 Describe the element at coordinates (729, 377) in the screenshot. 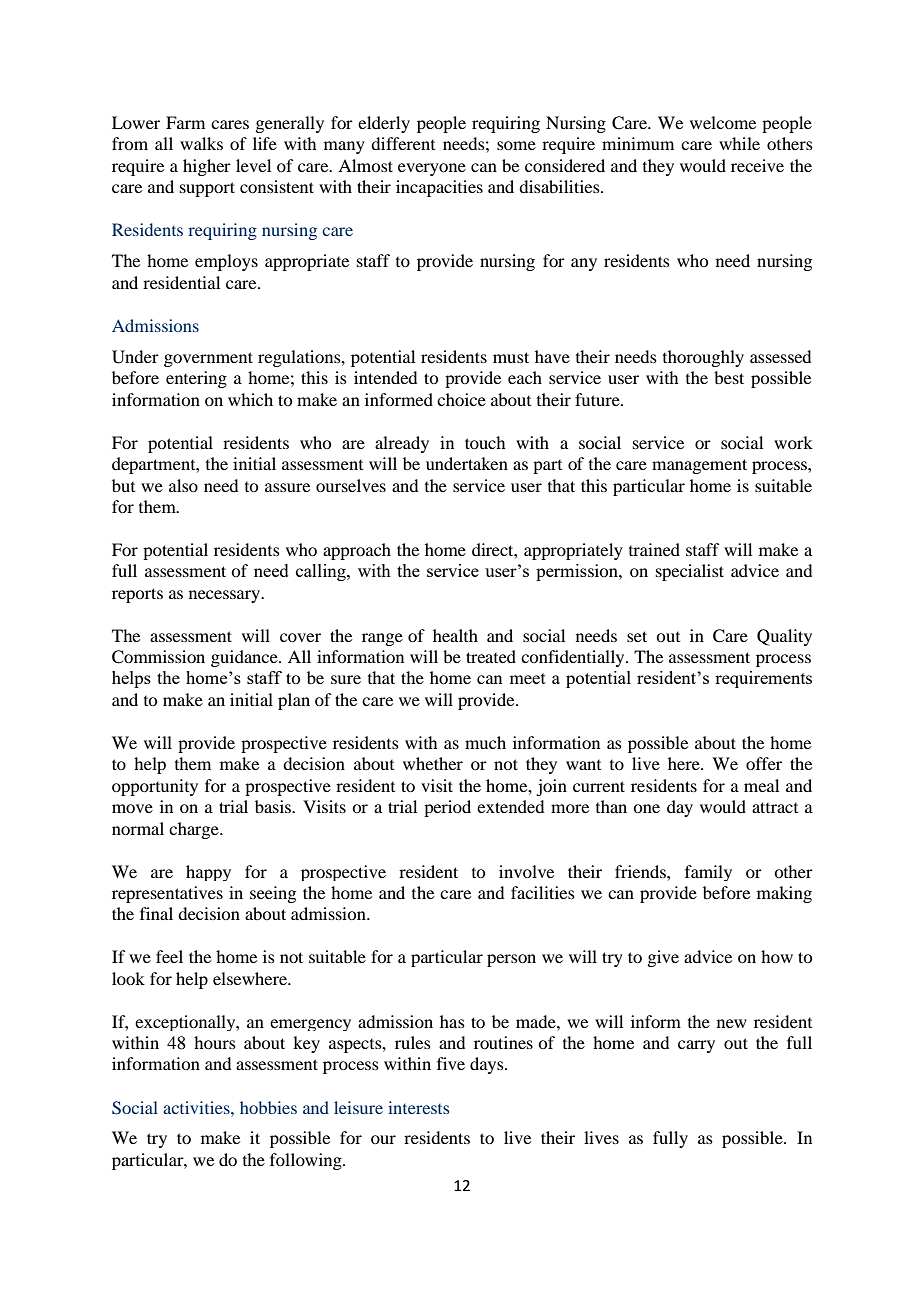

I see `best` at that location.
